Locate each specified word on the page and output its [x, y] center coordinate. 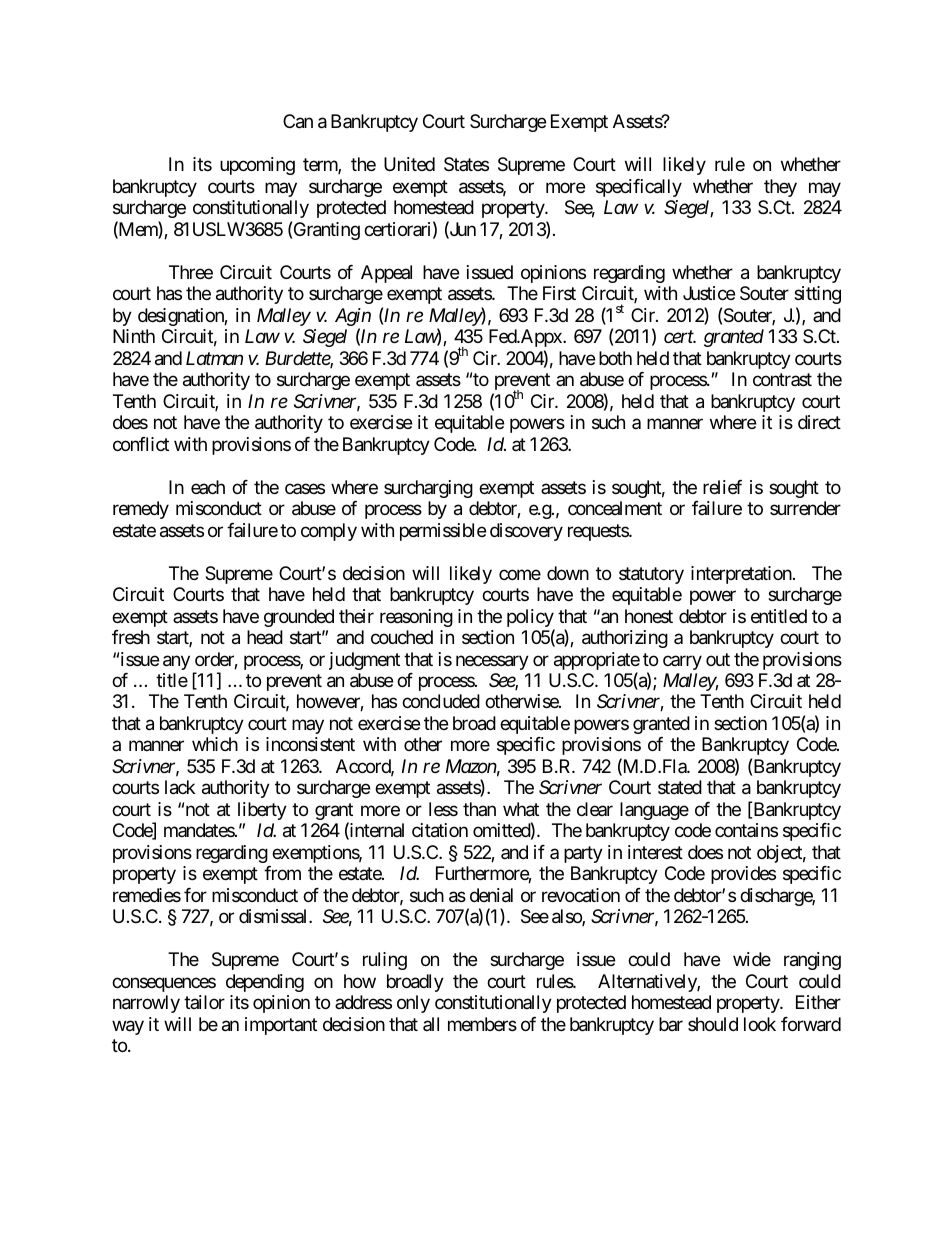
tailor [204, 1002]
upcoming [257, 166]
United [409, 164]
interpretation [741, 575]
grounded [299, 618]
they [780, 188]
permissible [443, 532]
